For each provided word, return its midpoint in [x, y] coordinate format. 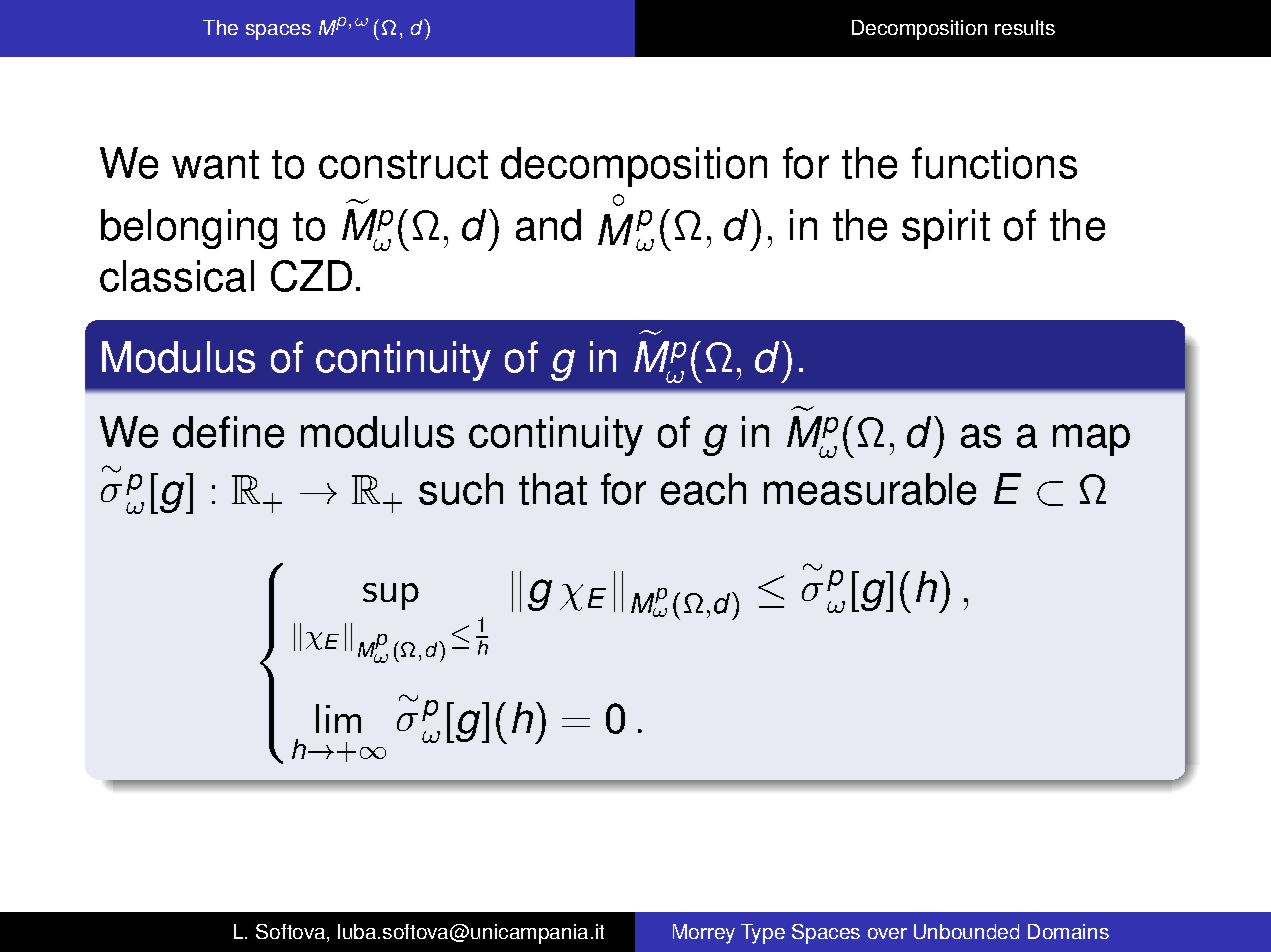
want [215, 164]
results [1025, 27]
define [228, 432]
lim [338, 718]
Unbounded [966, 931]
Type [763, 934]
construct [403, 164]
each [703, 489]
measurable [870, 489]
